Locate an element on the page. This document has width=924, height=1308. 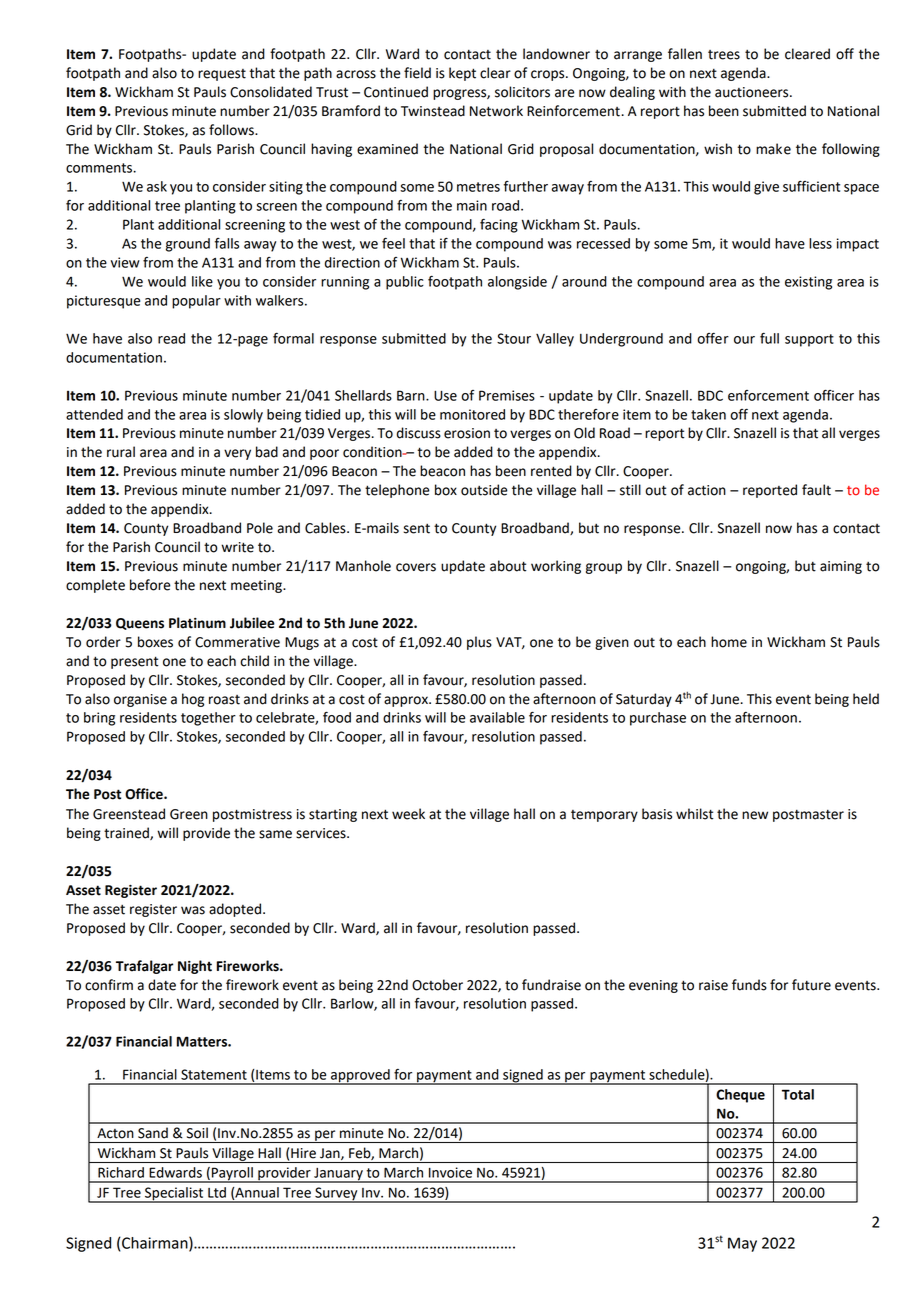
home is located at coordinates (729, 642).
